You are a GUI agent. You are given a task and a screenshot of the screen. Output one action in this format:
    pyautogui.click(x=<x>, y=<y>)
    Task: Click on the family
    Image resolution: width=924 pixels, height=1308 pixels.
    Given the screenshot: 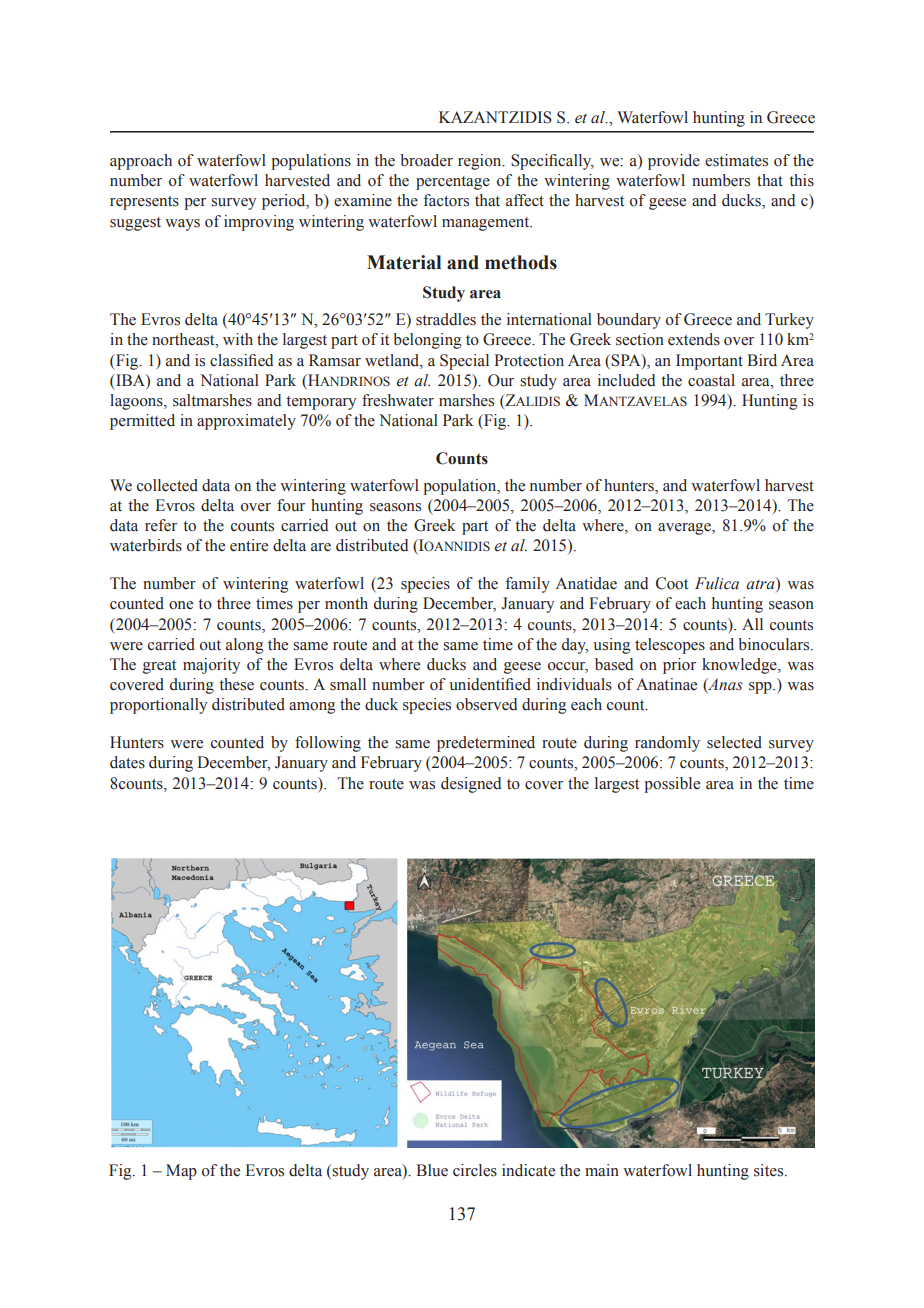 What is the action you would take?
    pyautogui.click(x=527, y=585)
